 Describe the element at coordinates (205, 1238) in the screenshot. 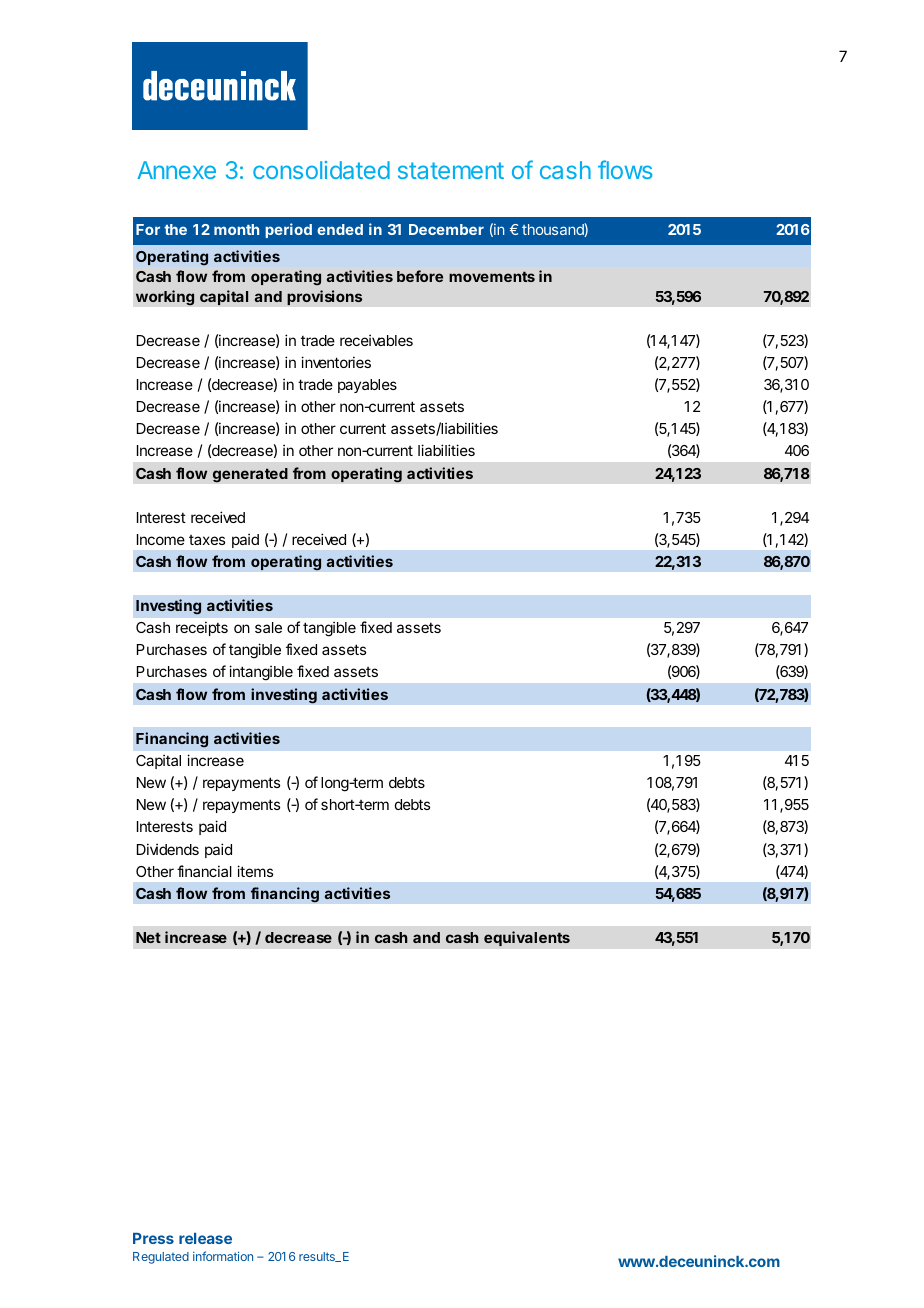

I see `release` at that location.
